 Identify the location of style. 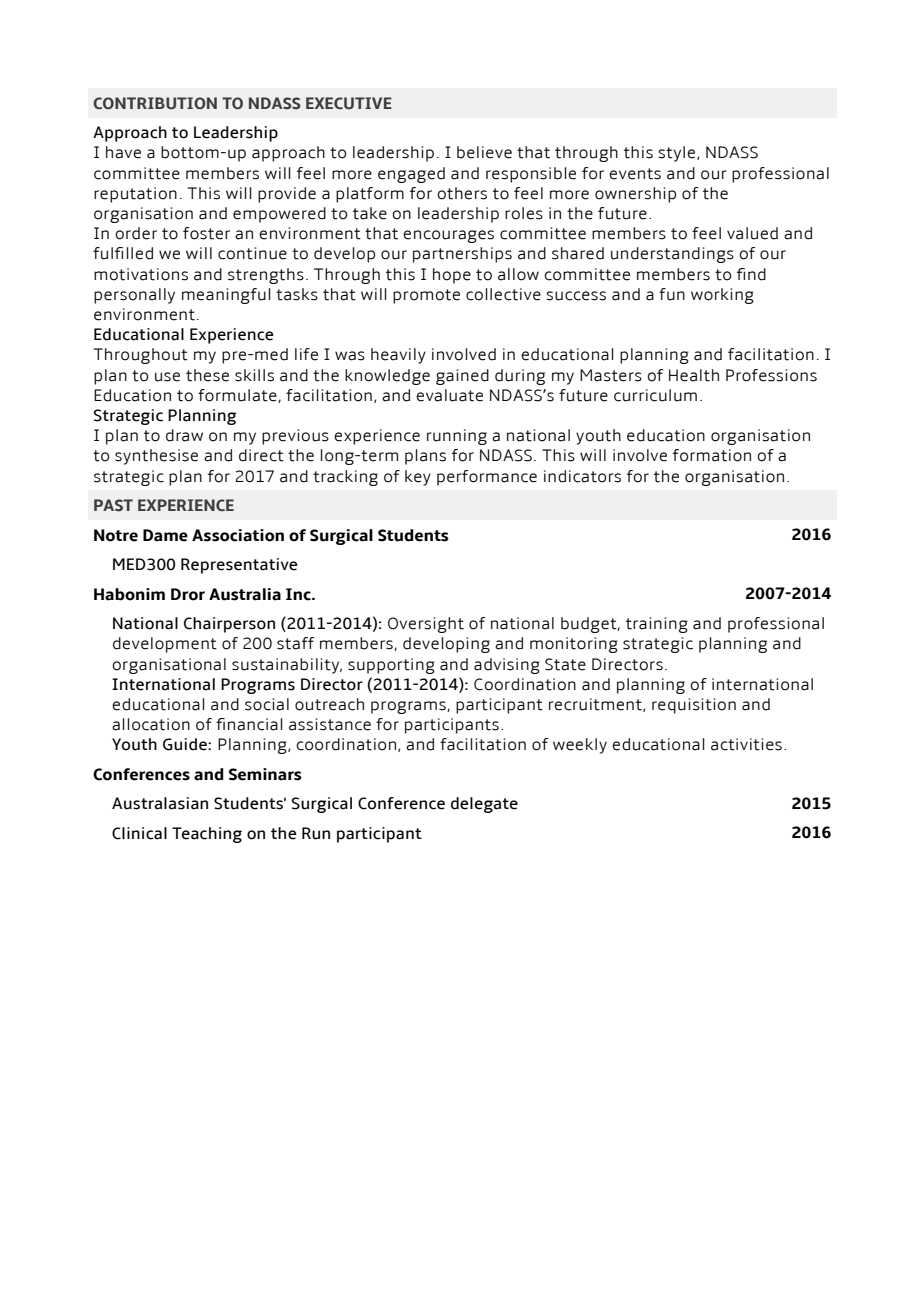
(678, 154).
